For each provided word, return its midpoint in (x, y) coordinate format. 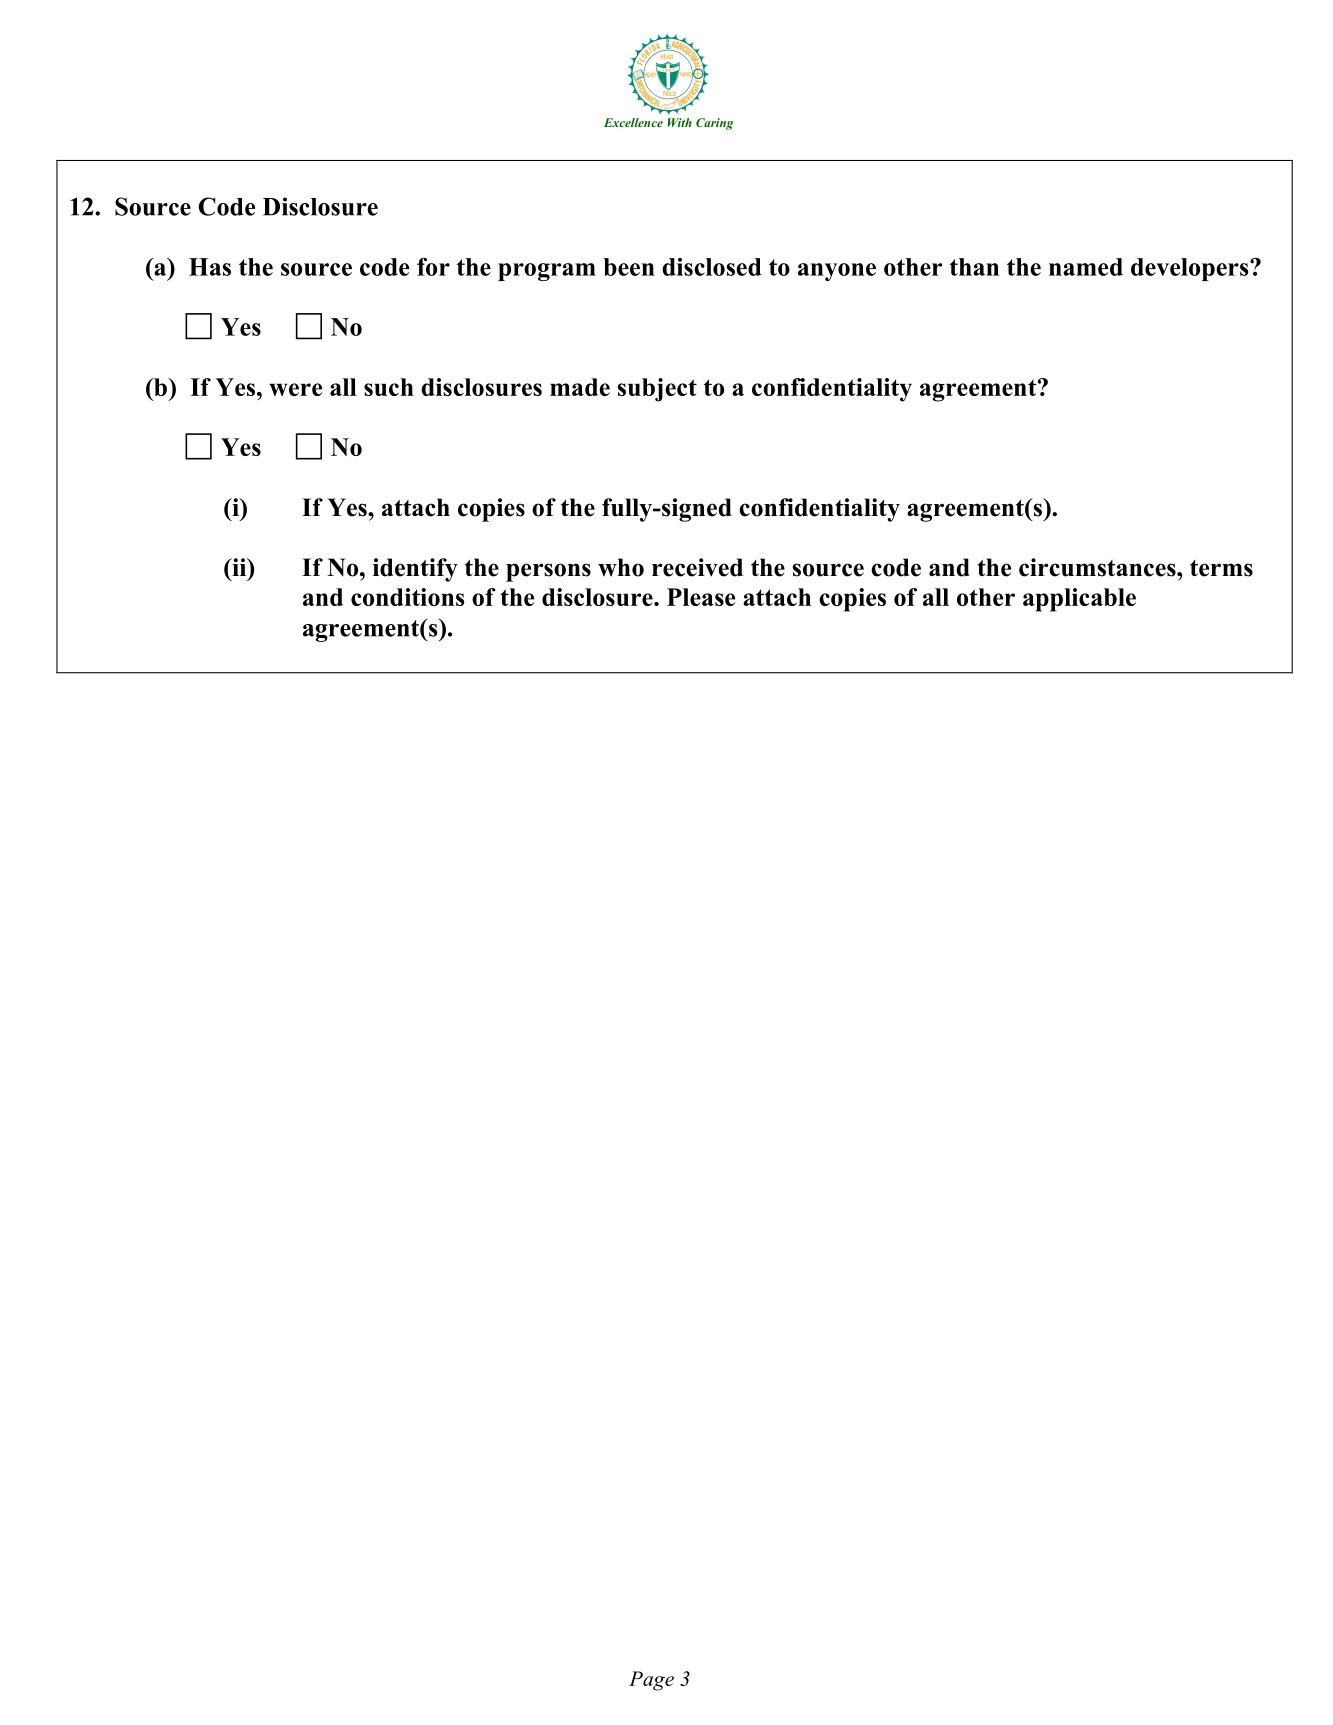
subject (657, 390)
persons (548, 572)
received (697, 567)
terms (1221, 568)
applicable (1079, 600)
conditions (407, 597)
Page (651, 1681)
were (295, 389)
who (621, 567)
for (433, 267)
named (1086, 267)
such (389, 387)
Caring (715, 124)
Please (701, 597)
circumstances (1098, 567)
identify (415, 570)
